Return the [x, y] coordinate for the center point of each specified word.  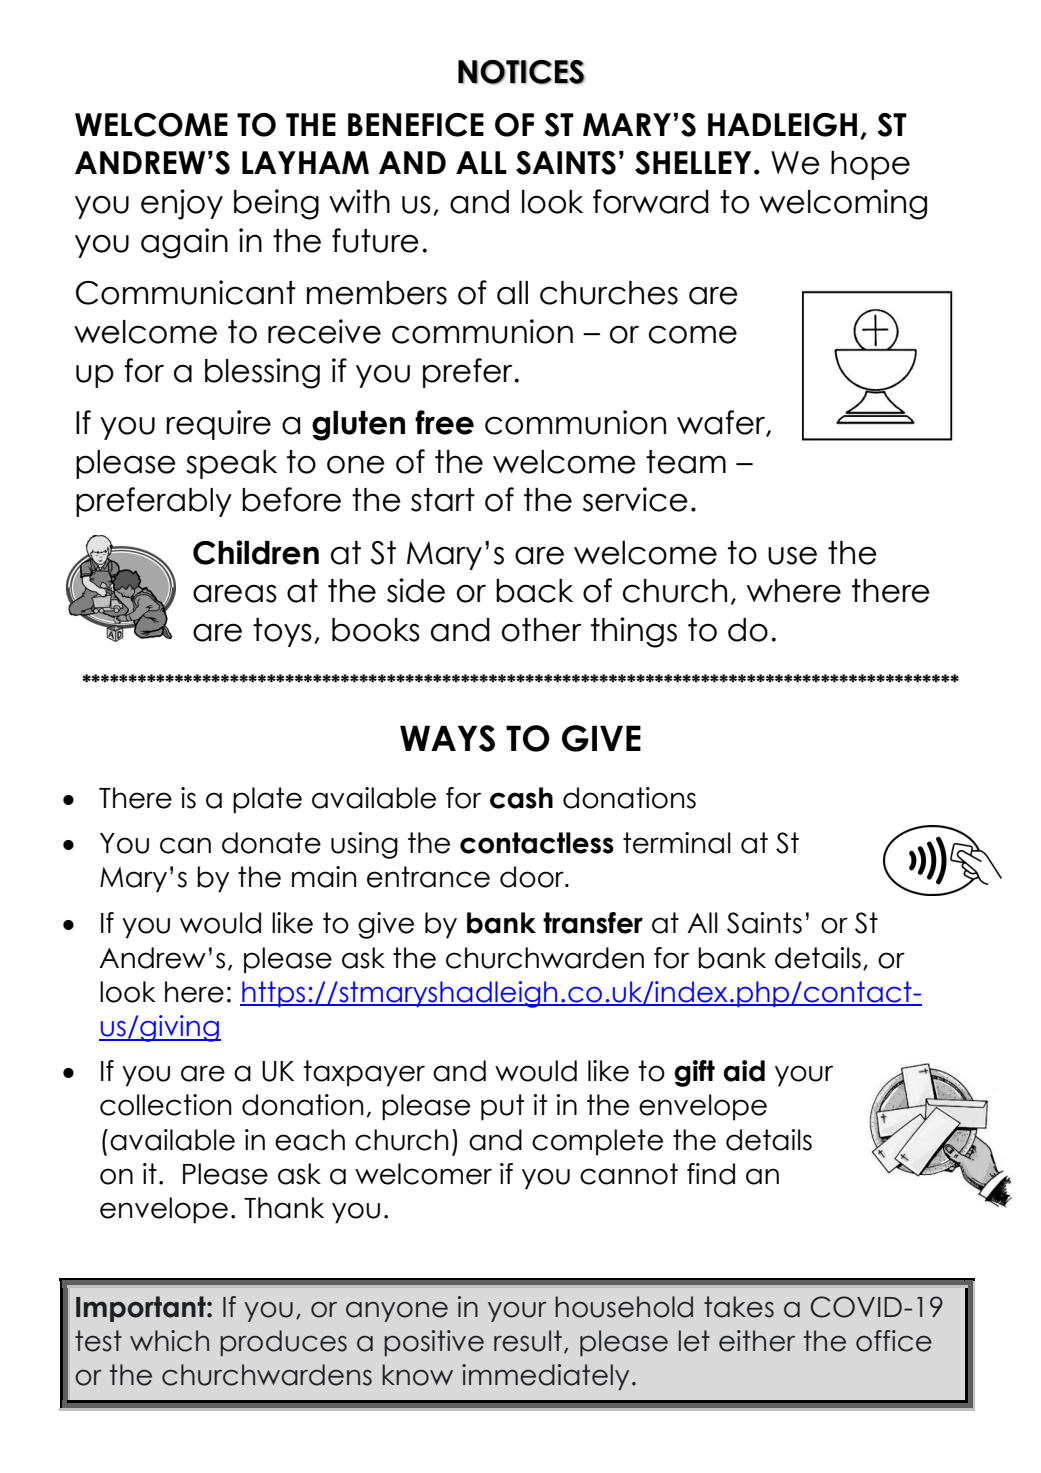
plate [267, 800]
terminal [677, 843]
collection [165, 1105]
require [218, 425]
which [169, 1341]
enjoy [182, 204]
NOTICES [521, 72]
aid [744, 1071]
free [444, 422]
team [686, 462]
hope [870, 165]
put [502, 1107]
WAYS [447, 738]
